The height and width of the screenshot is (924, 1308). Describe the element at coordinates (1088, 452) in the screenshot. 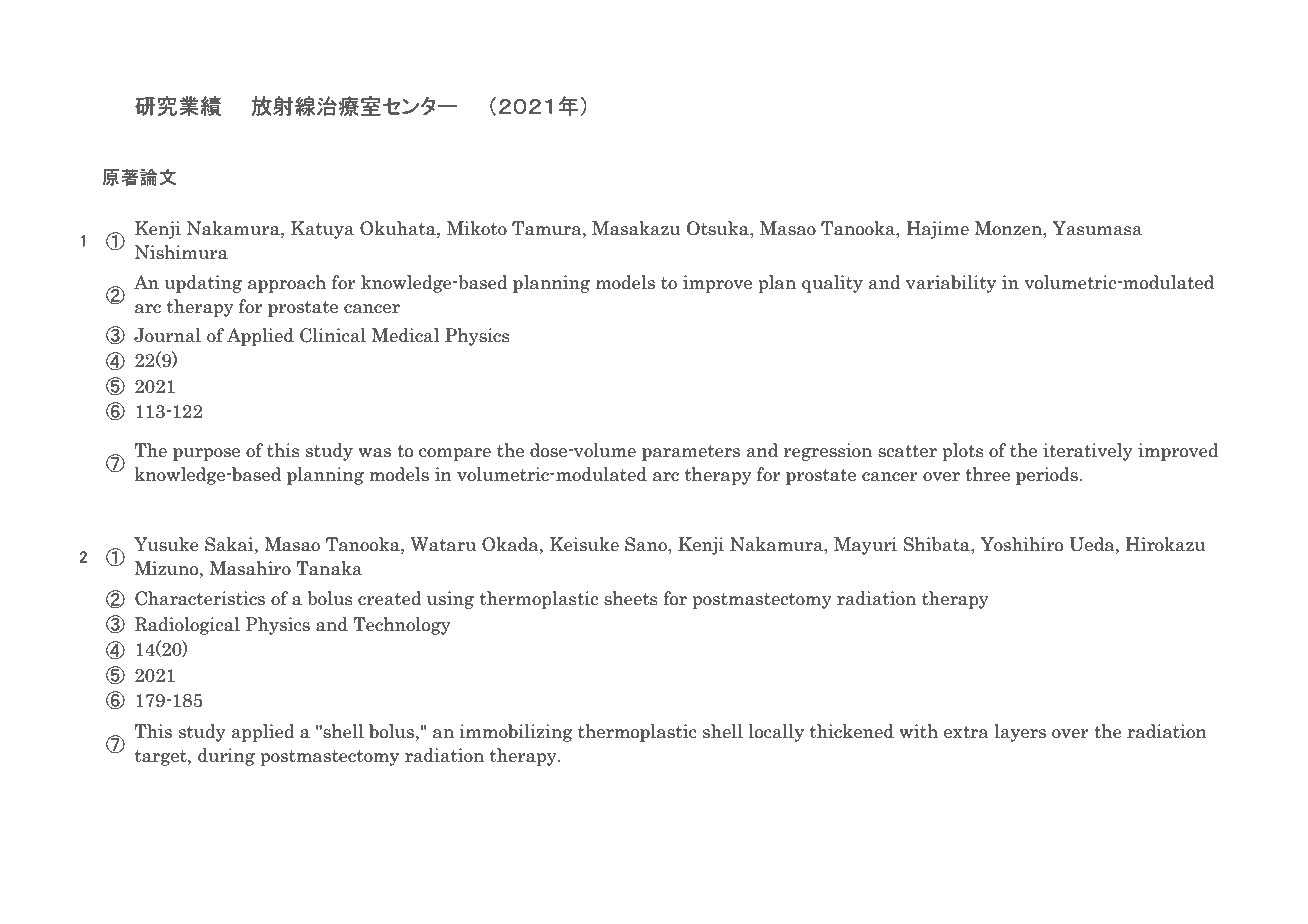

I see `iteratively` at that location.
